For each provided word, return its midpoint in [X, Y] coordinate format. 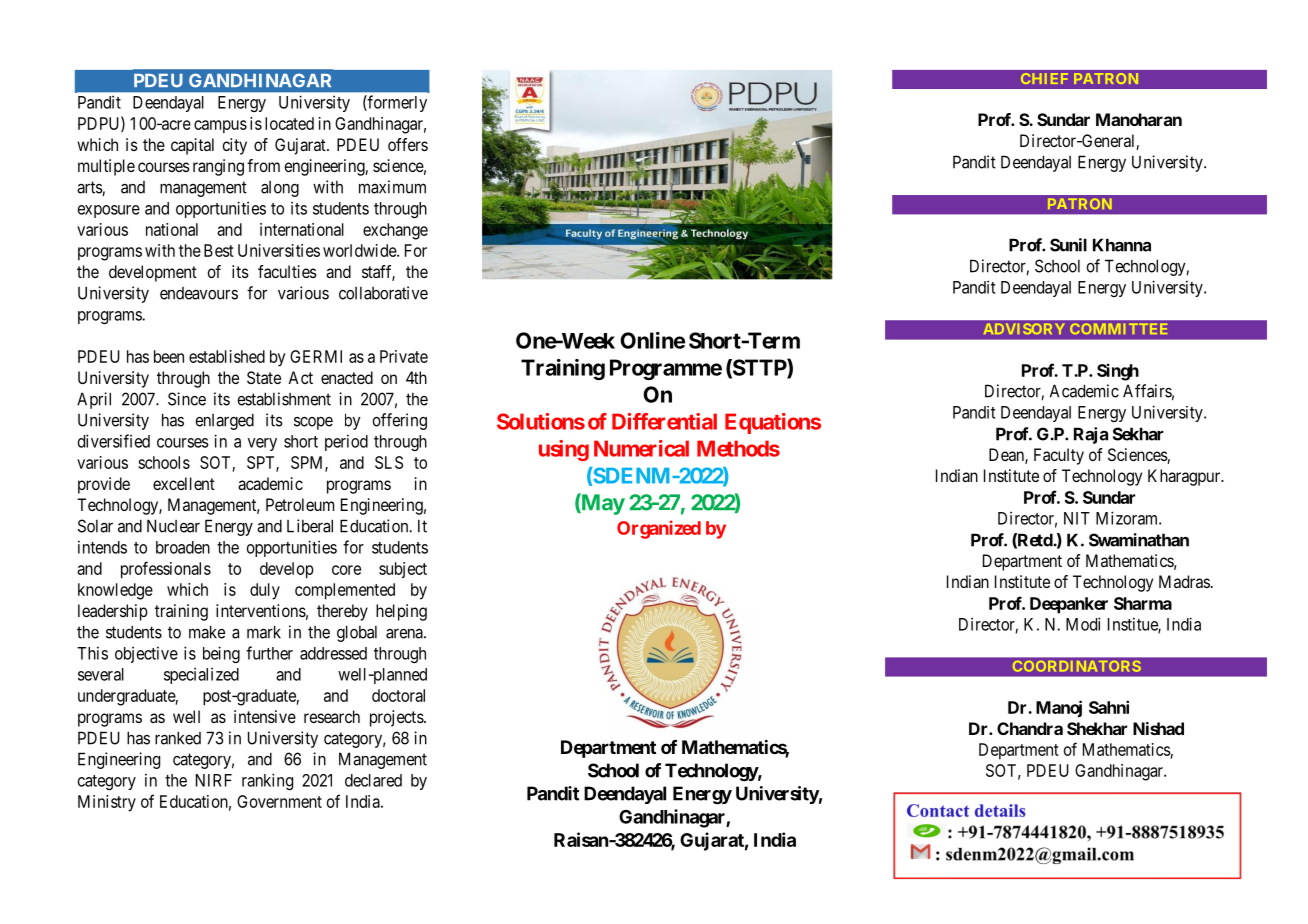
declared [373, 780]
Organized [659, 529]
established [227, 356]
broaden [183, 547]
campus [220, 127]
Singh [1118, 372]
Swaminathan [1139, 540]
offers [408, 144]
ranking [267, 781]
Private [404, 356]
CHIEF [1044, 78]
